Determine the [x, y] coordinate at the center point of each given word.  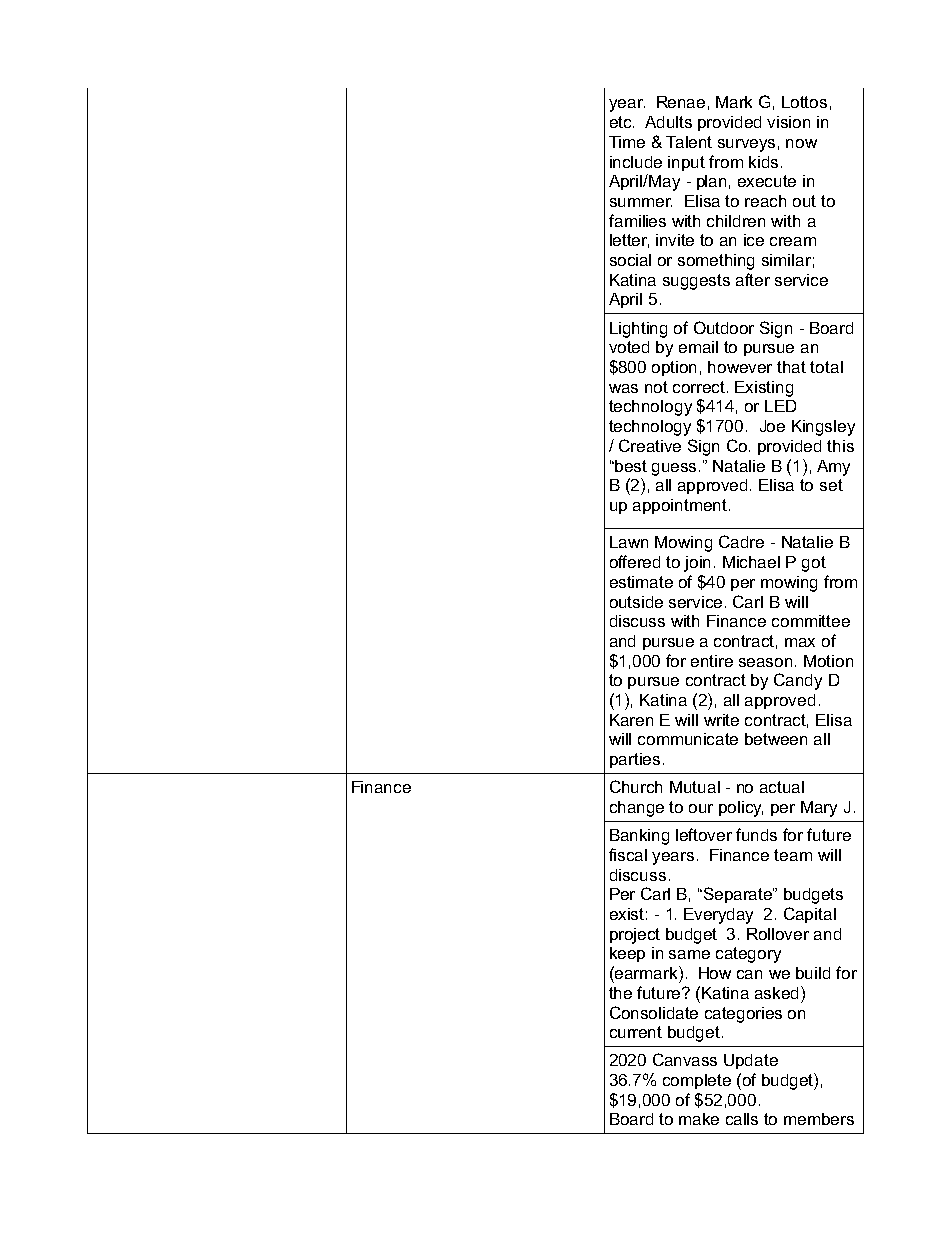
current [636, 1032]
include [636, 162]
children [736, 221]
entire [712, 661]
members [819, 1119]
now [801, 143]
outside [636, 602]
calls [742, 1119]
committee [811, 621]
